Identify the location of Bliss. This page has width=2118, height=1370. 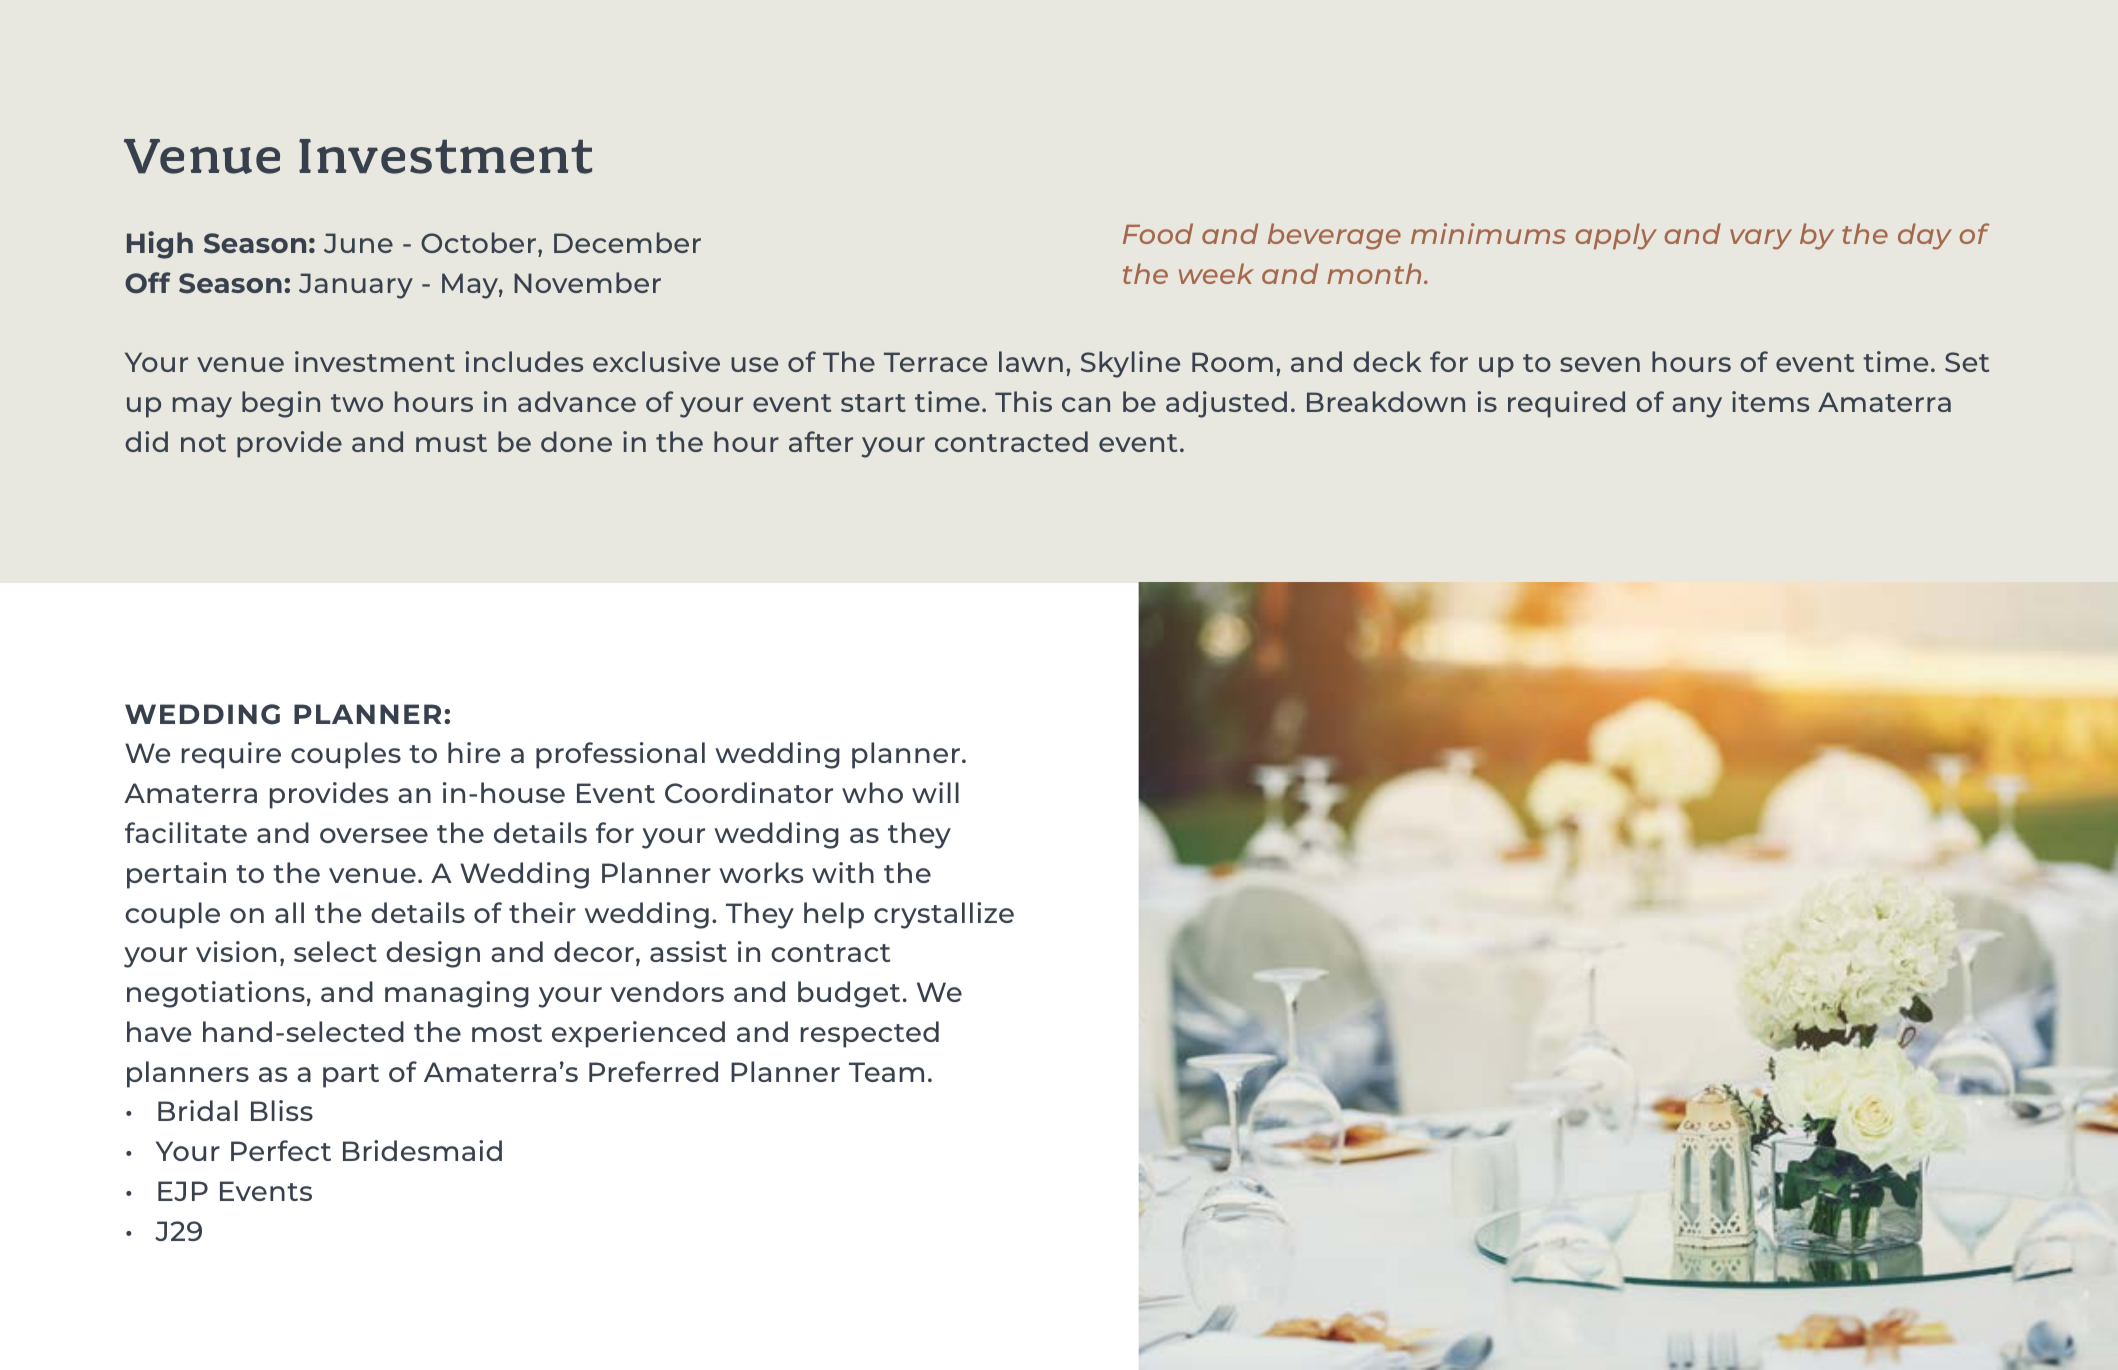
(282, 1110).
